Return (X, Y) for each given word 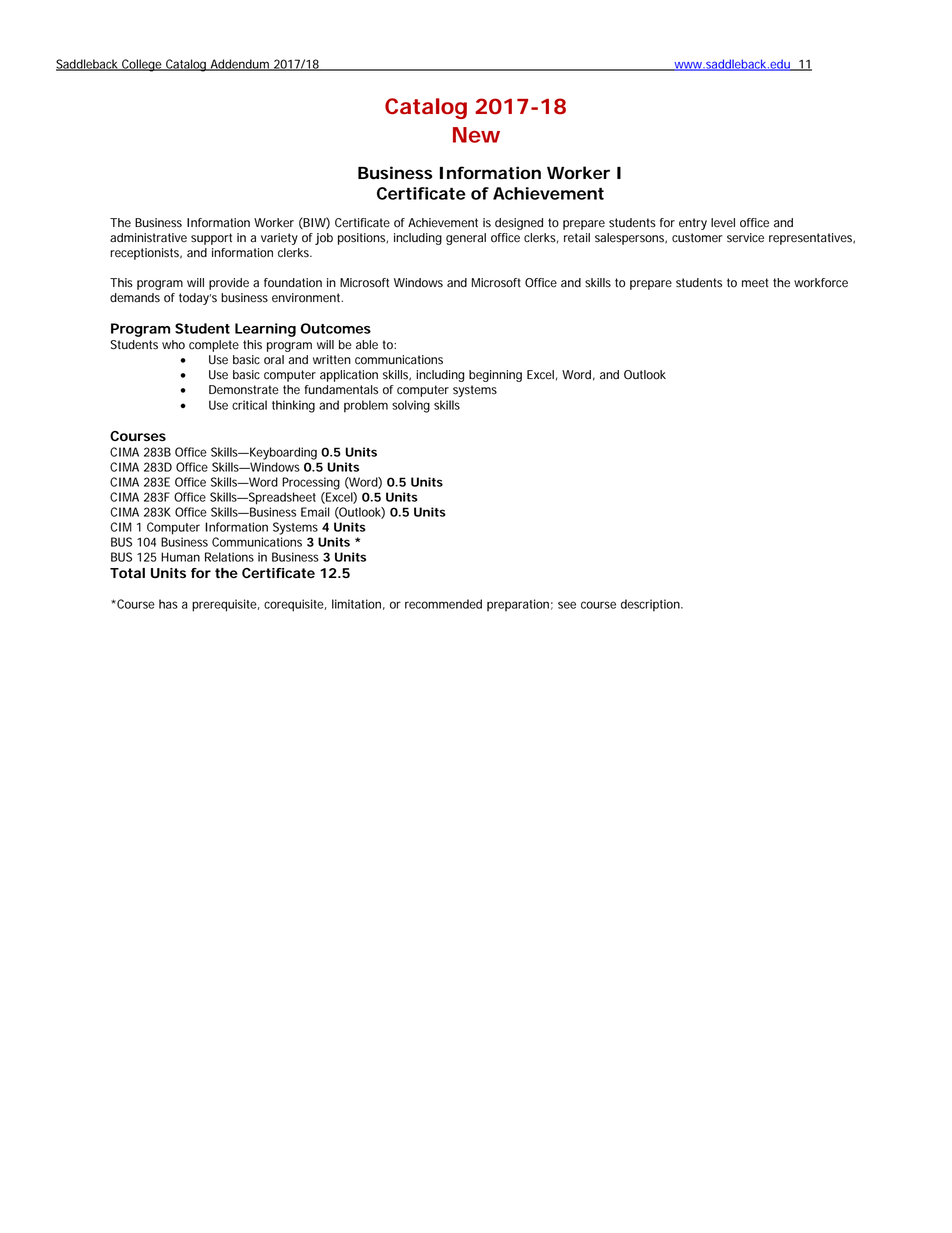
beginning (495, 376)
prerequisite (226, 605)
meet (755, 283)
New (476, 135)
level (723, 223)
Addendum (240, 65)
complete (214, 346)
